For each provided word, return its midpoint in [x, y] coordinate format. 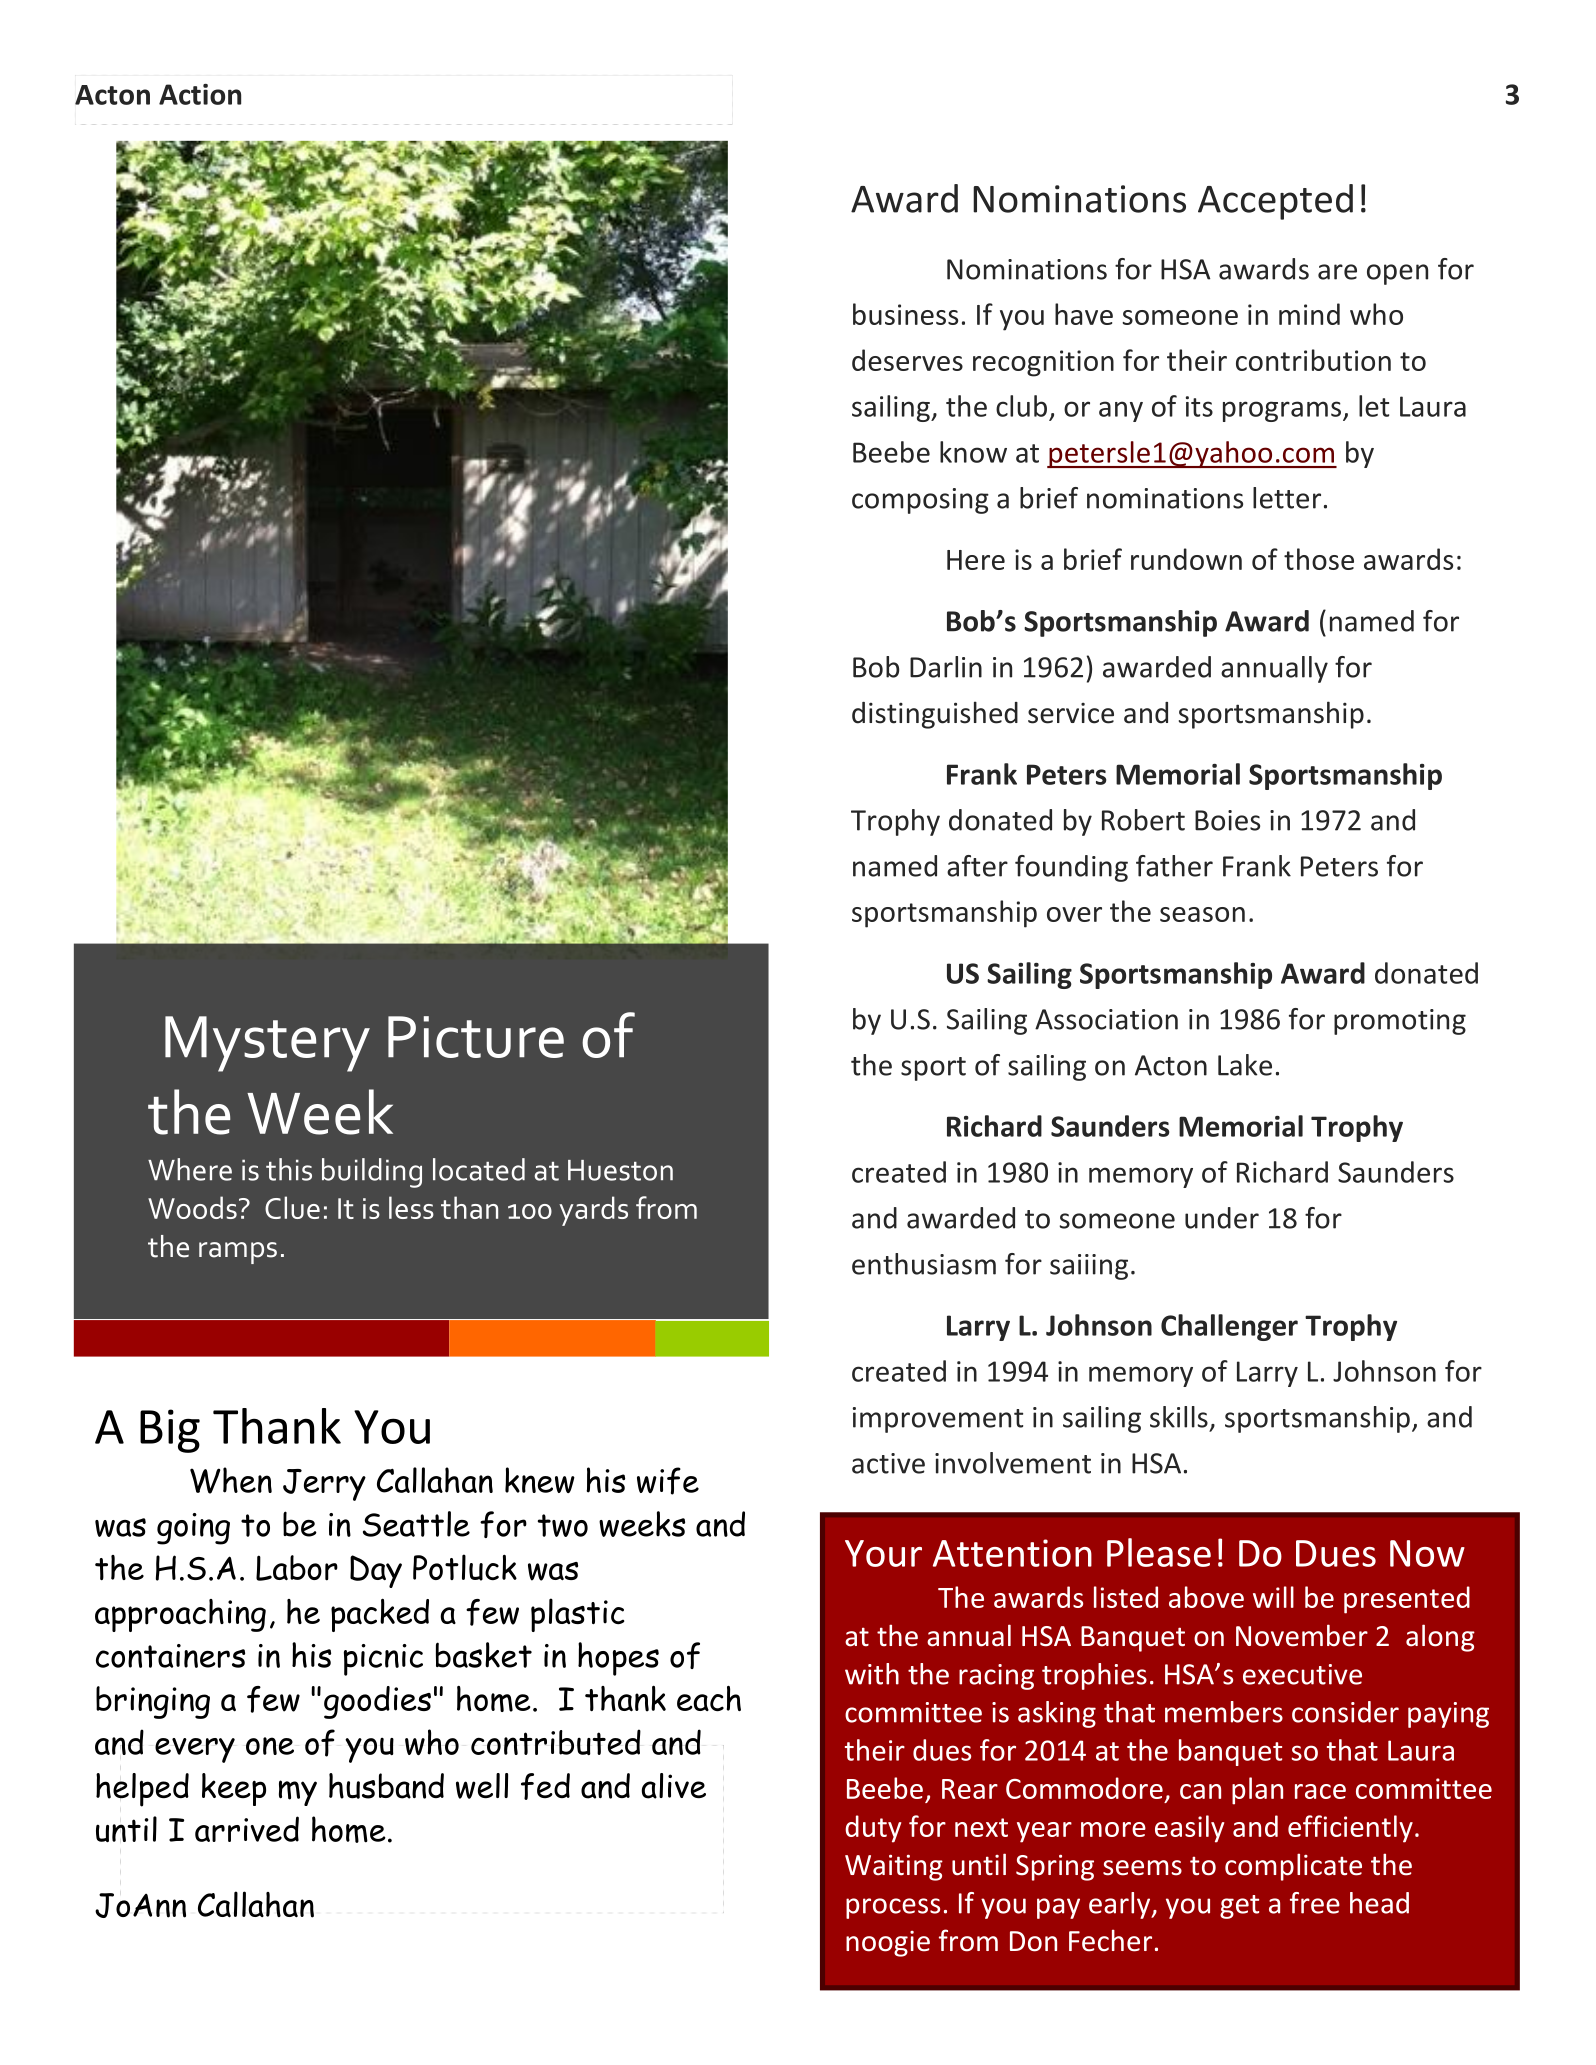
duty [873, 1829]
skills [1179, 1417]
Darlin [946, 667]
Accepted [1275, 202]
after [977, 866]
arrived [247, 1829]
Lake [1245, 1065]
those [1319, 559]
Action [200, 94]
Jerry [324, 1485]
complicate [1293, 1867]
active [888, 1463]
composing [920, 501]
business [905, 314]
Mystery [267, 1044]
